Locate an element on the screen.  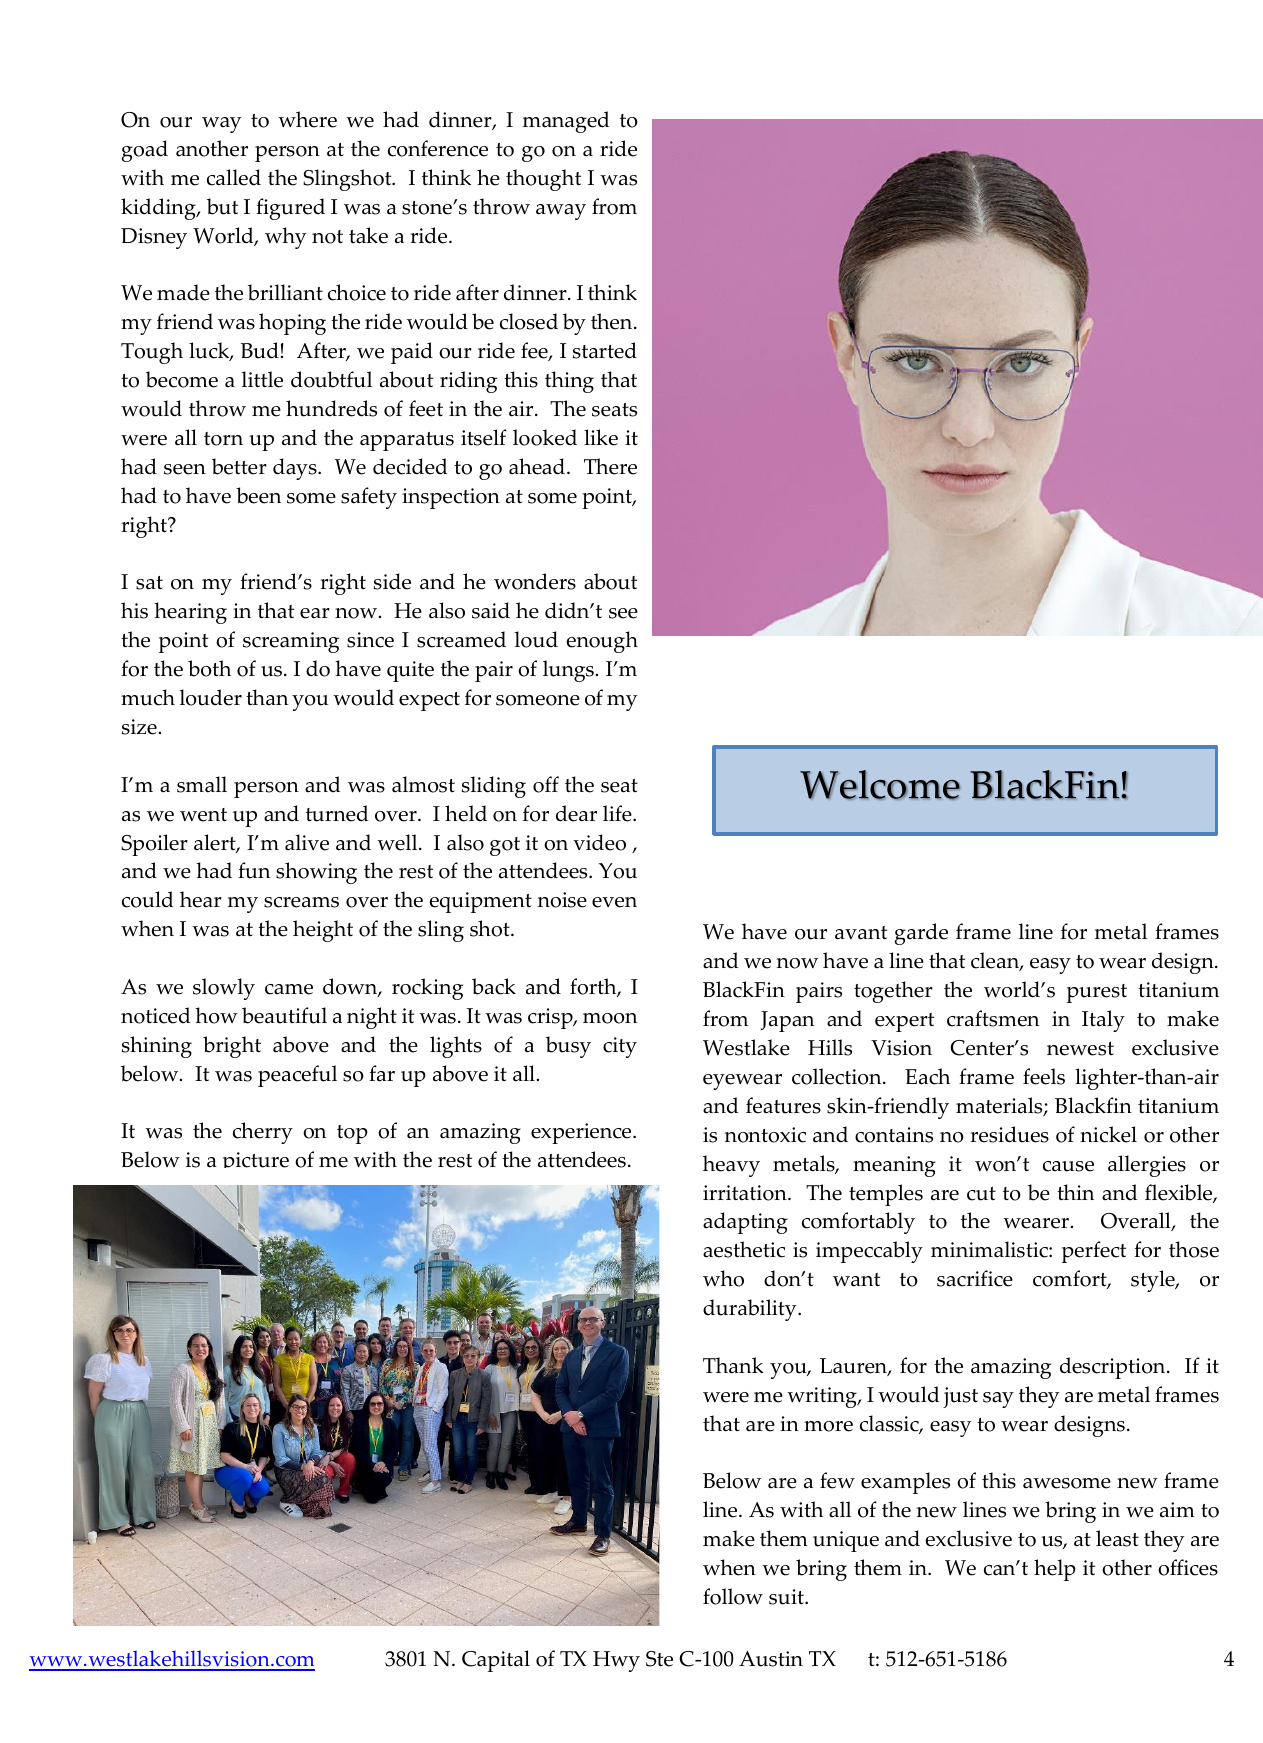
garde is located at coordinates (921, 934).
